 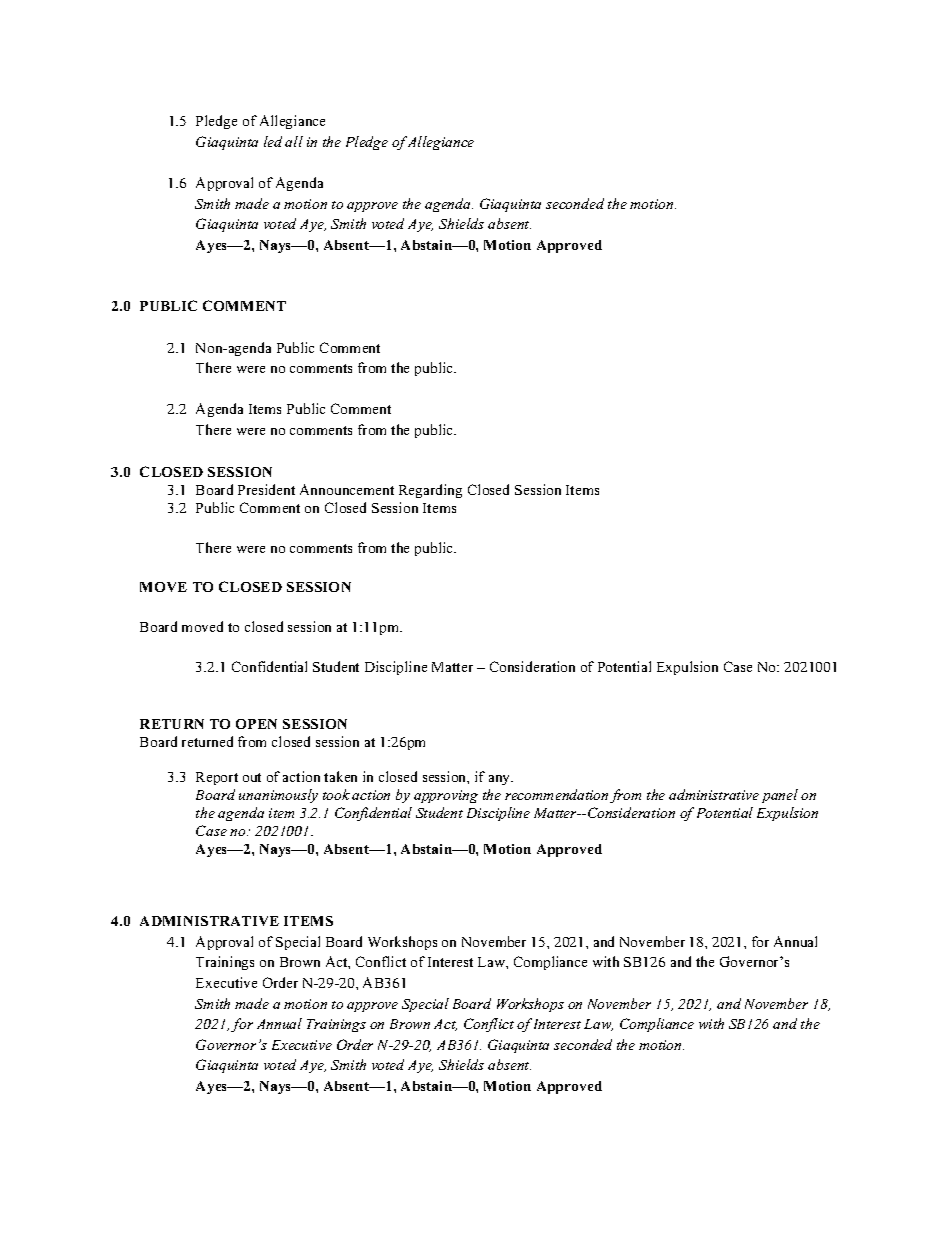 I want to click on Regarding, so click(x=430, y=491).
